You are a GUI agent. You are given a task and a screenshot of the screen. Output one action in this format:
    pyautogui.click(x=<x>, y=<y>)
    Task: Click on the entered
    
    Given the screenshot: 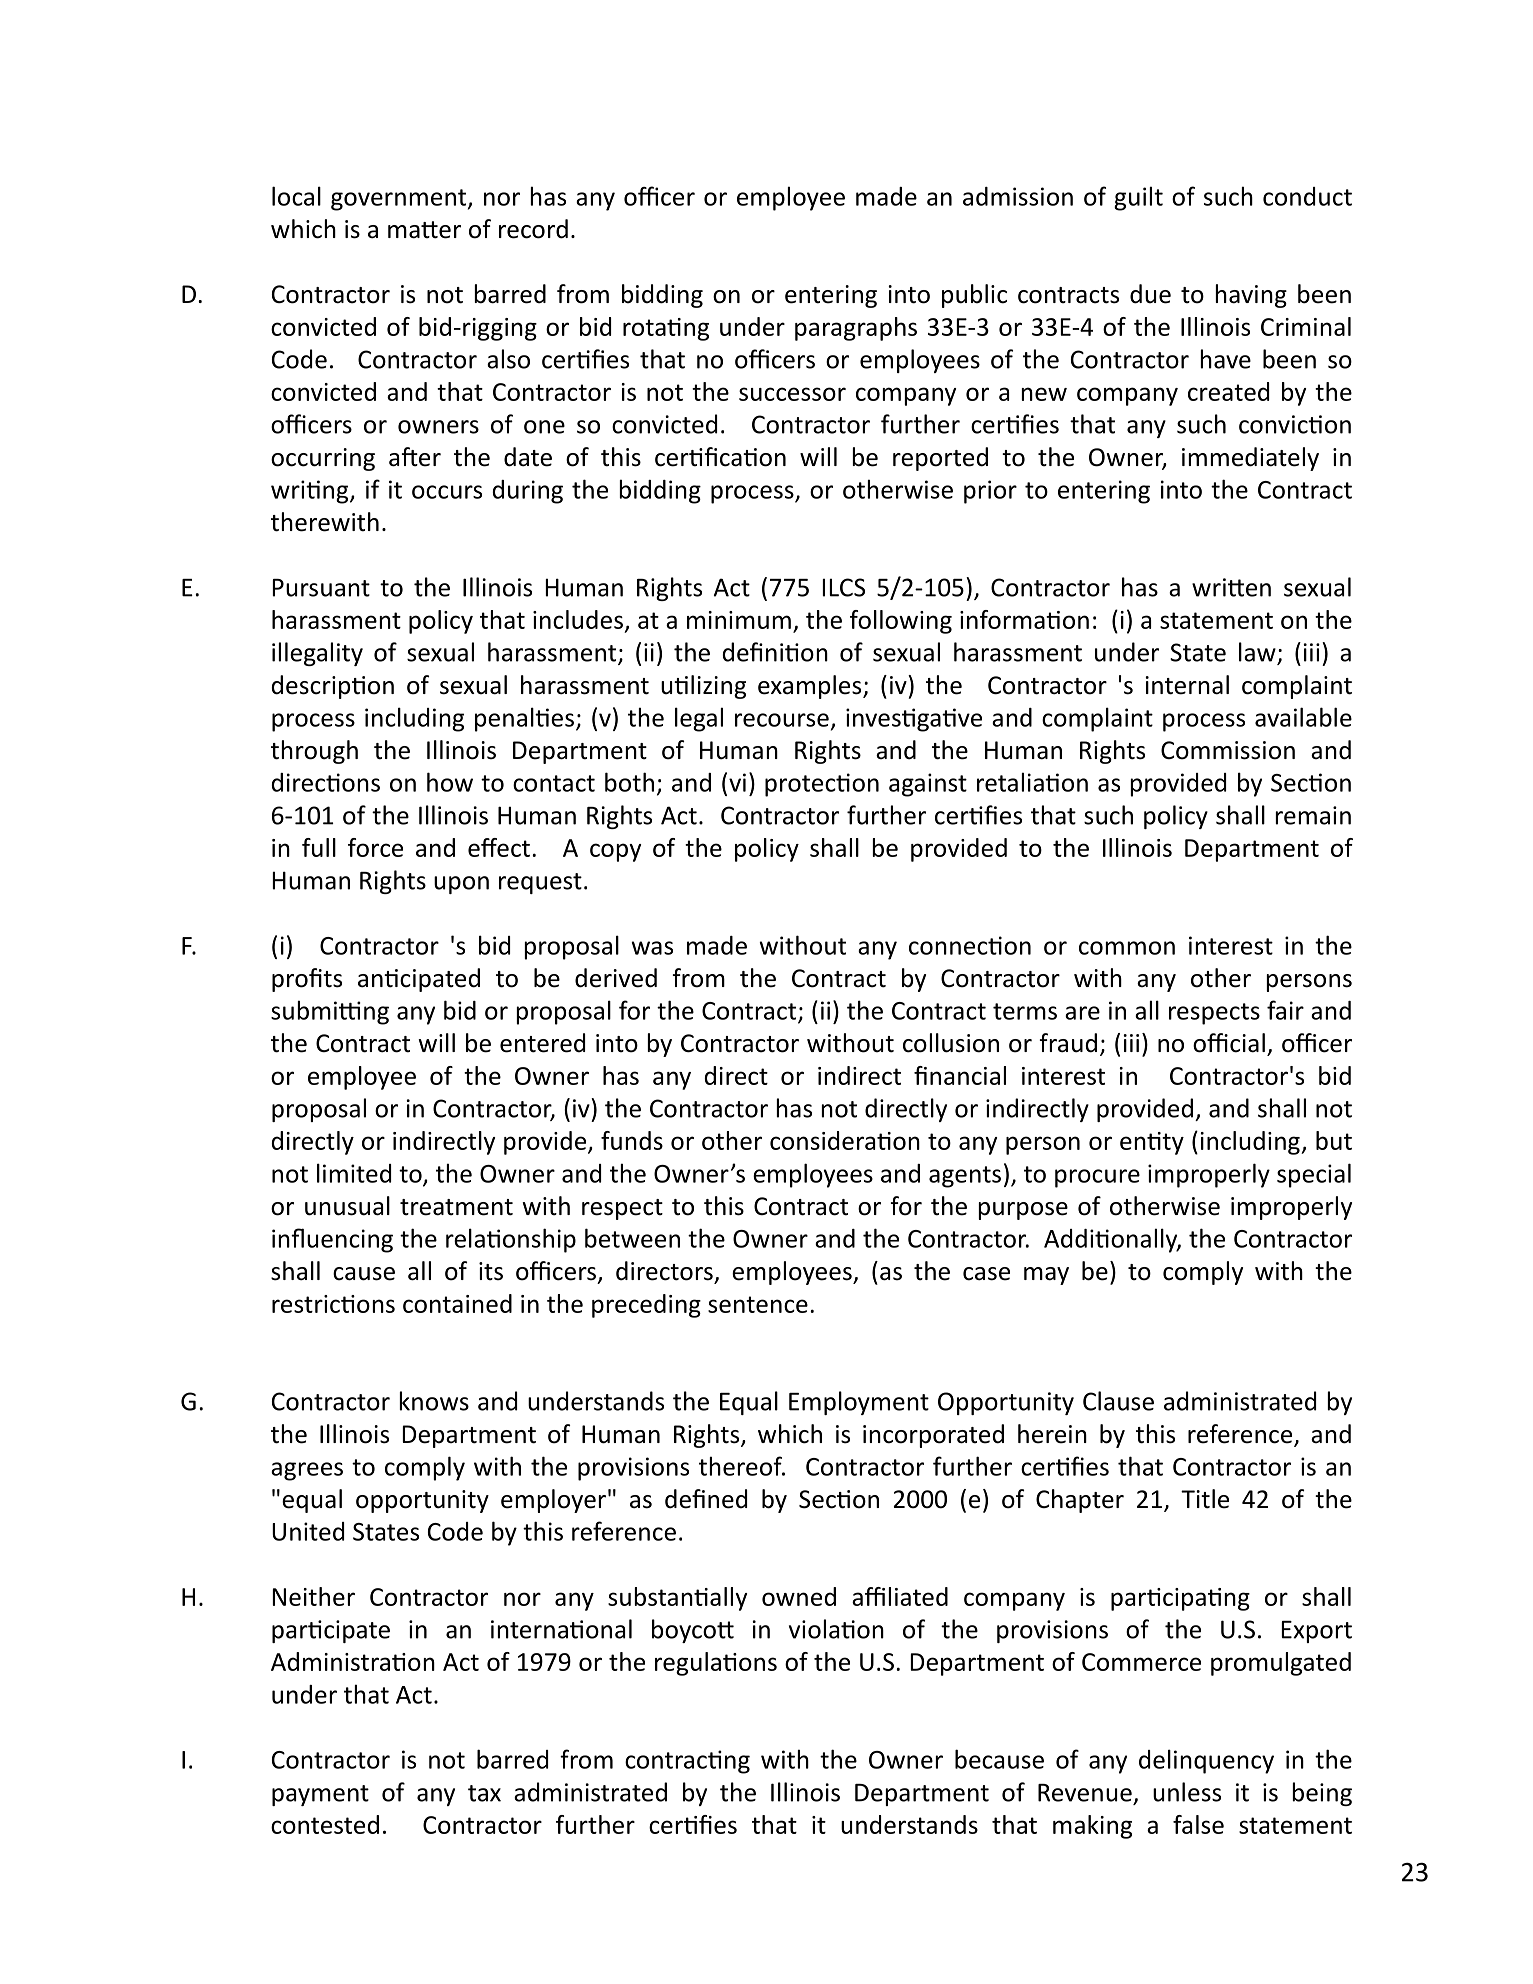 What is the action you would take?
    pyautogui.click(x=542, y=1043)
